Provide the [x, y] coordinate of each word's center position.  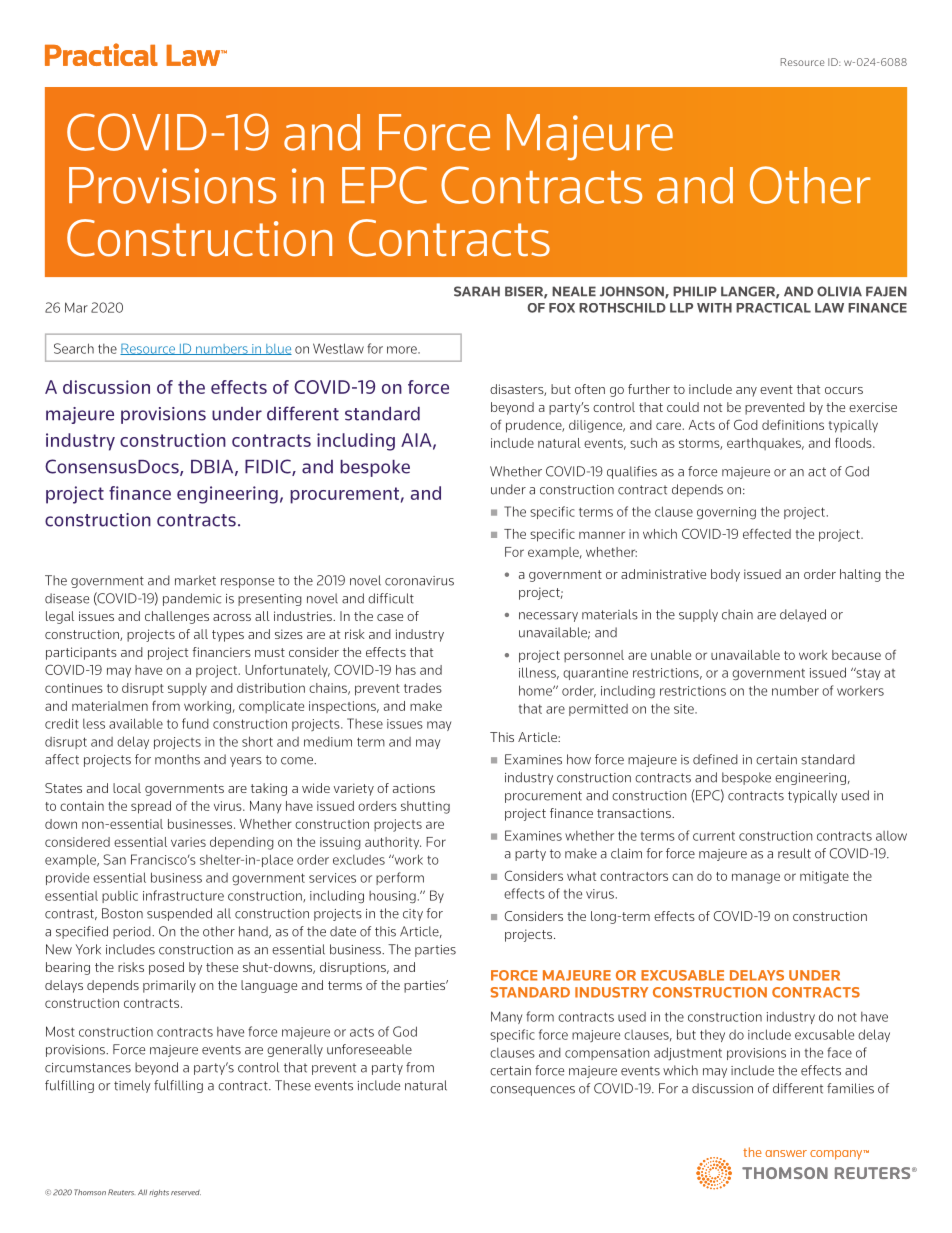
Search [74, 348]
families [850, 1088]
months [177, 759]
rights [159, 1193]
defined [715, 759]
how [579, 759]
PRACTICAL [773, 308]
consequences [532, 1091]
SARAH [477, 291]
